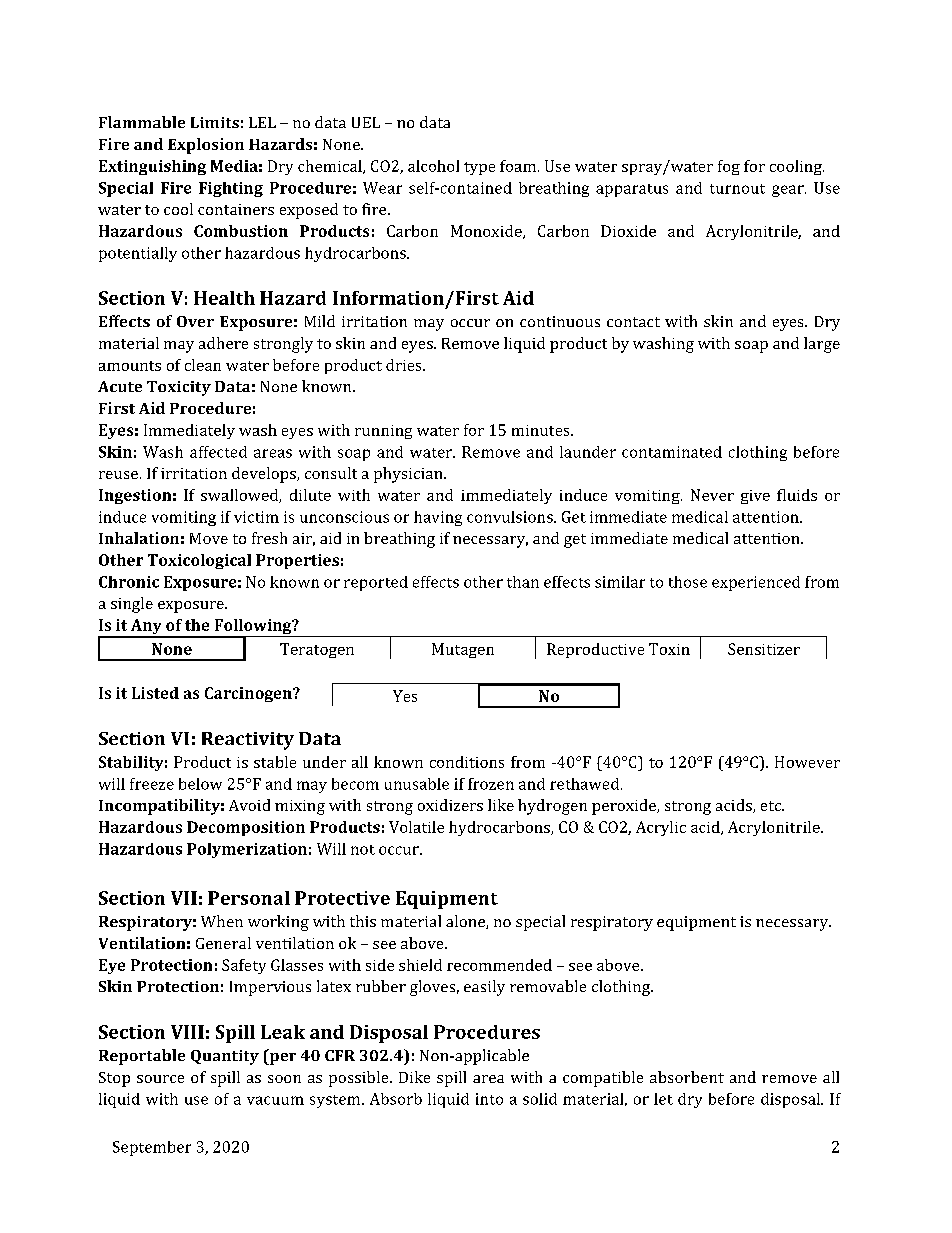 The width and height of the screenshot is (952, 1233). Describe the element at coordinates (218, 452) in the screenshot. I see `affected` at that location.
